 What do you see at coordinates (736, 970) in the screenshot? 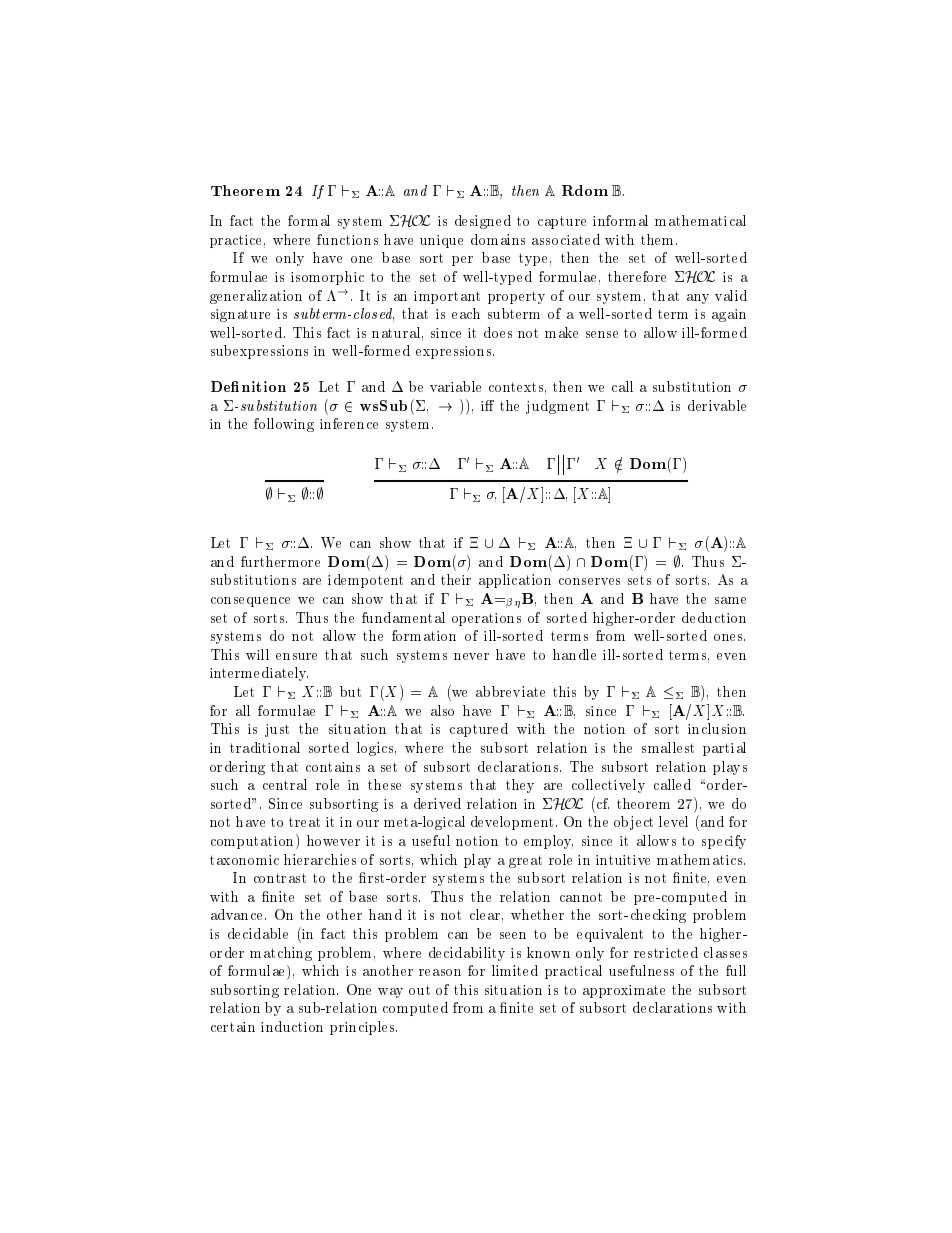
I see `full` at bounding box center [736, 970].
